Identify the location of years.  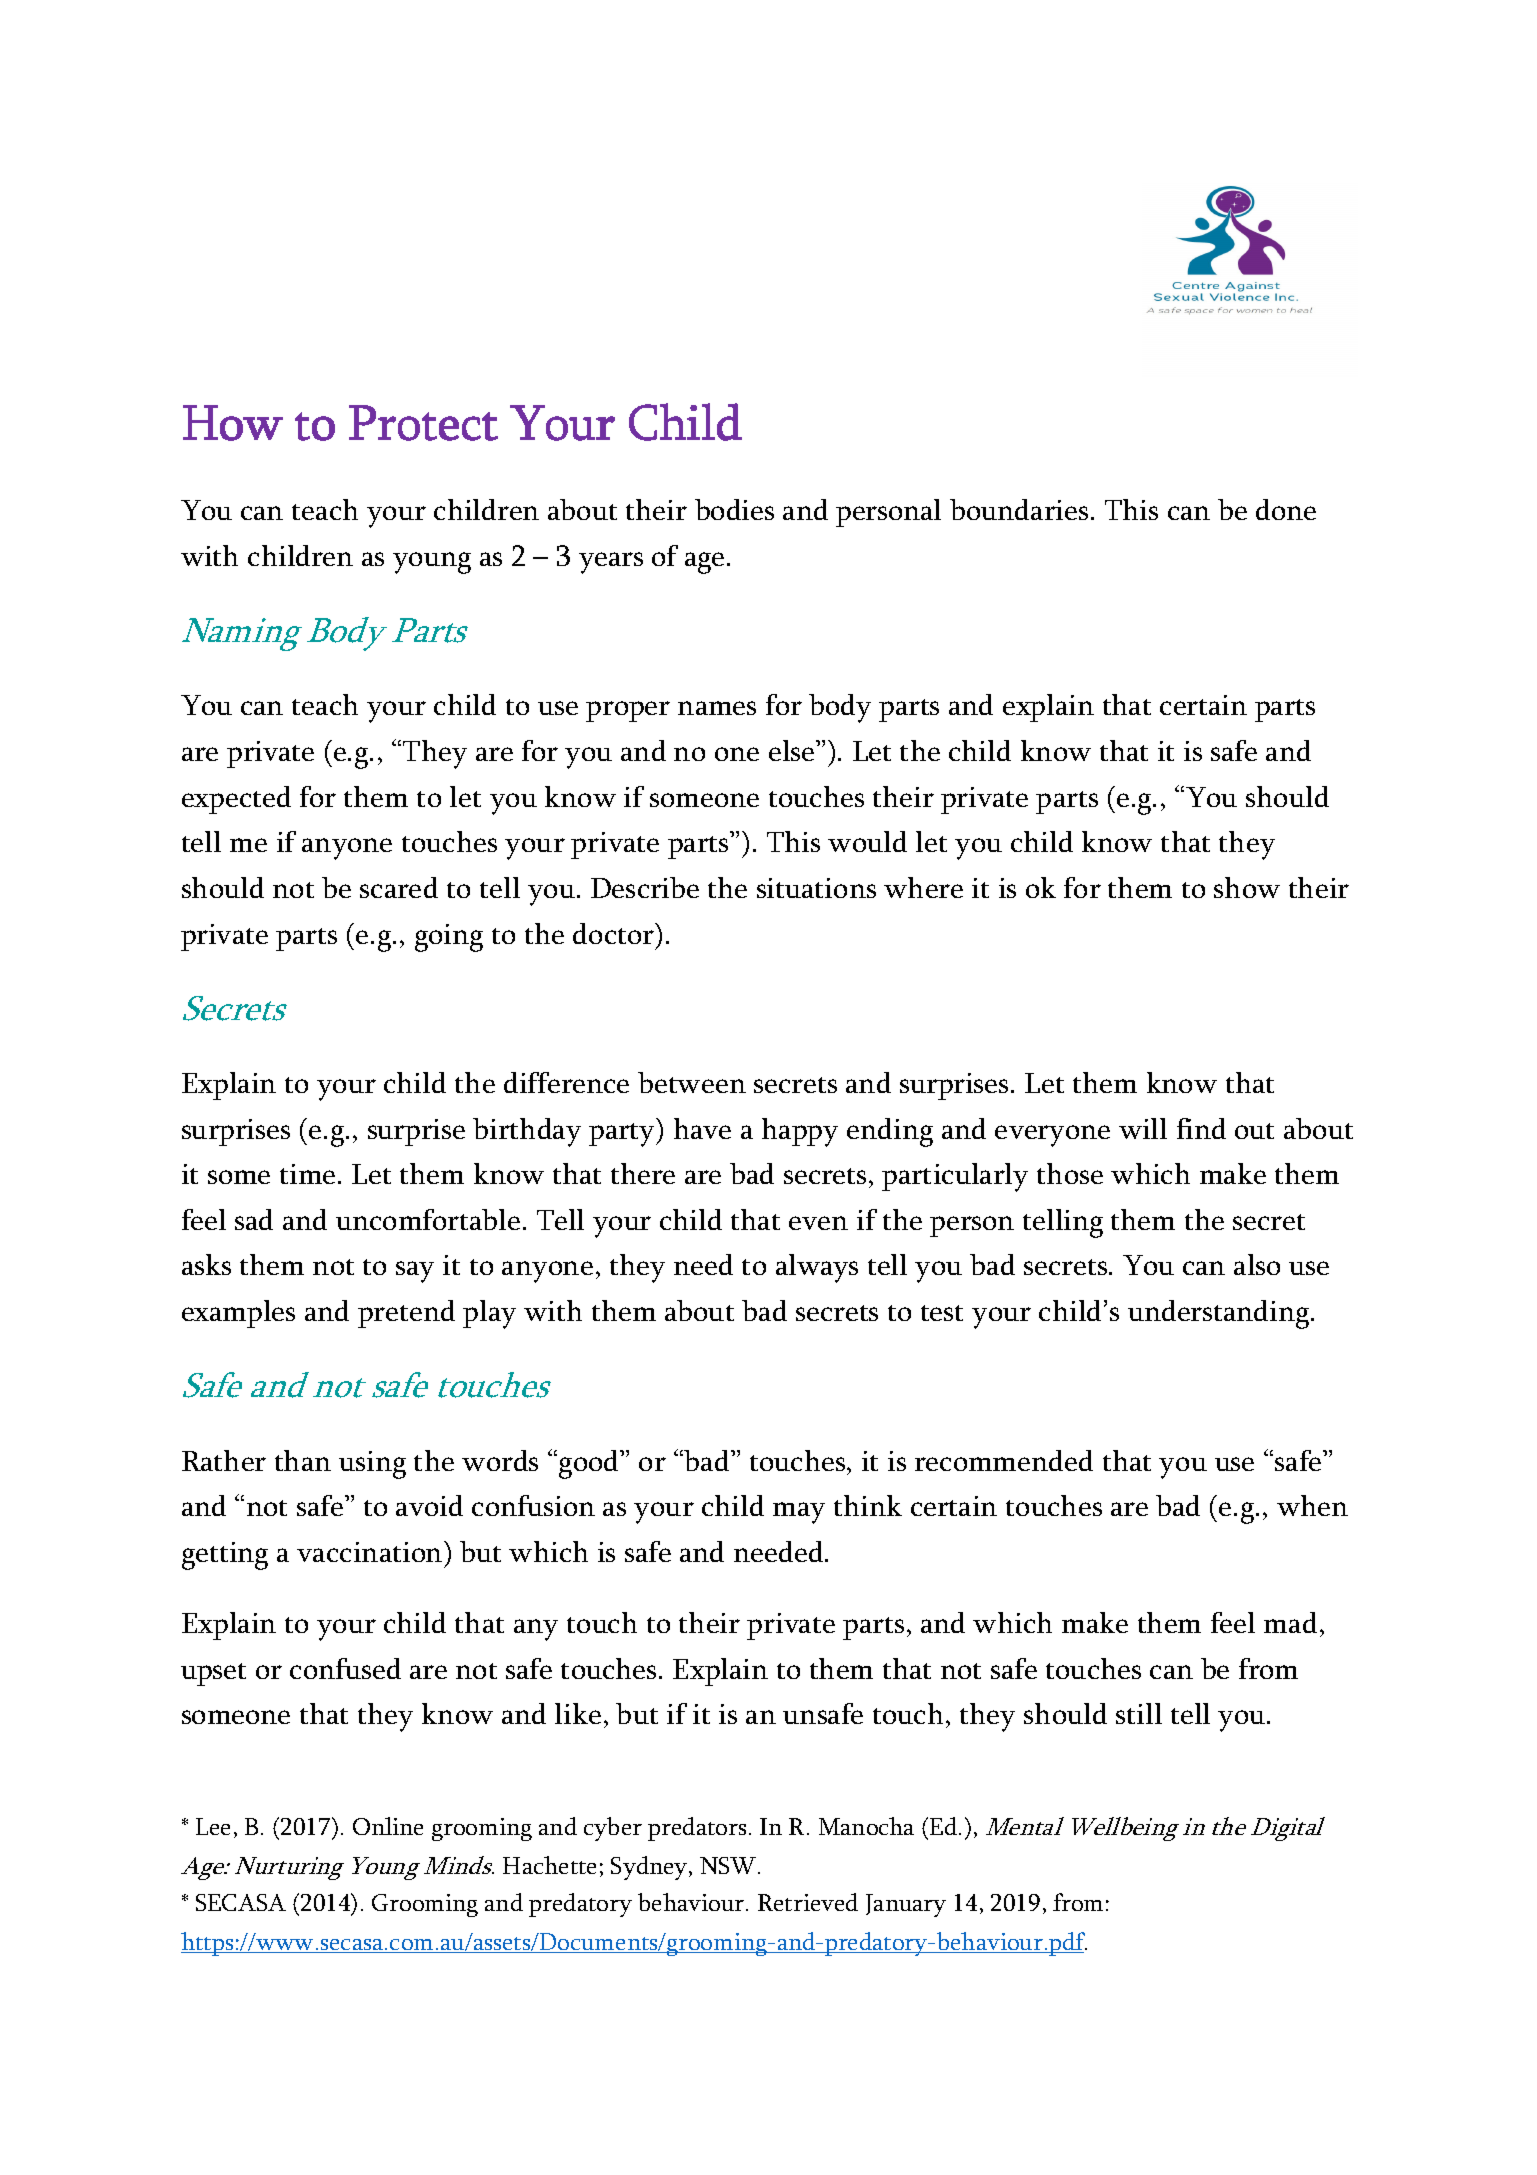
(611, 563).
